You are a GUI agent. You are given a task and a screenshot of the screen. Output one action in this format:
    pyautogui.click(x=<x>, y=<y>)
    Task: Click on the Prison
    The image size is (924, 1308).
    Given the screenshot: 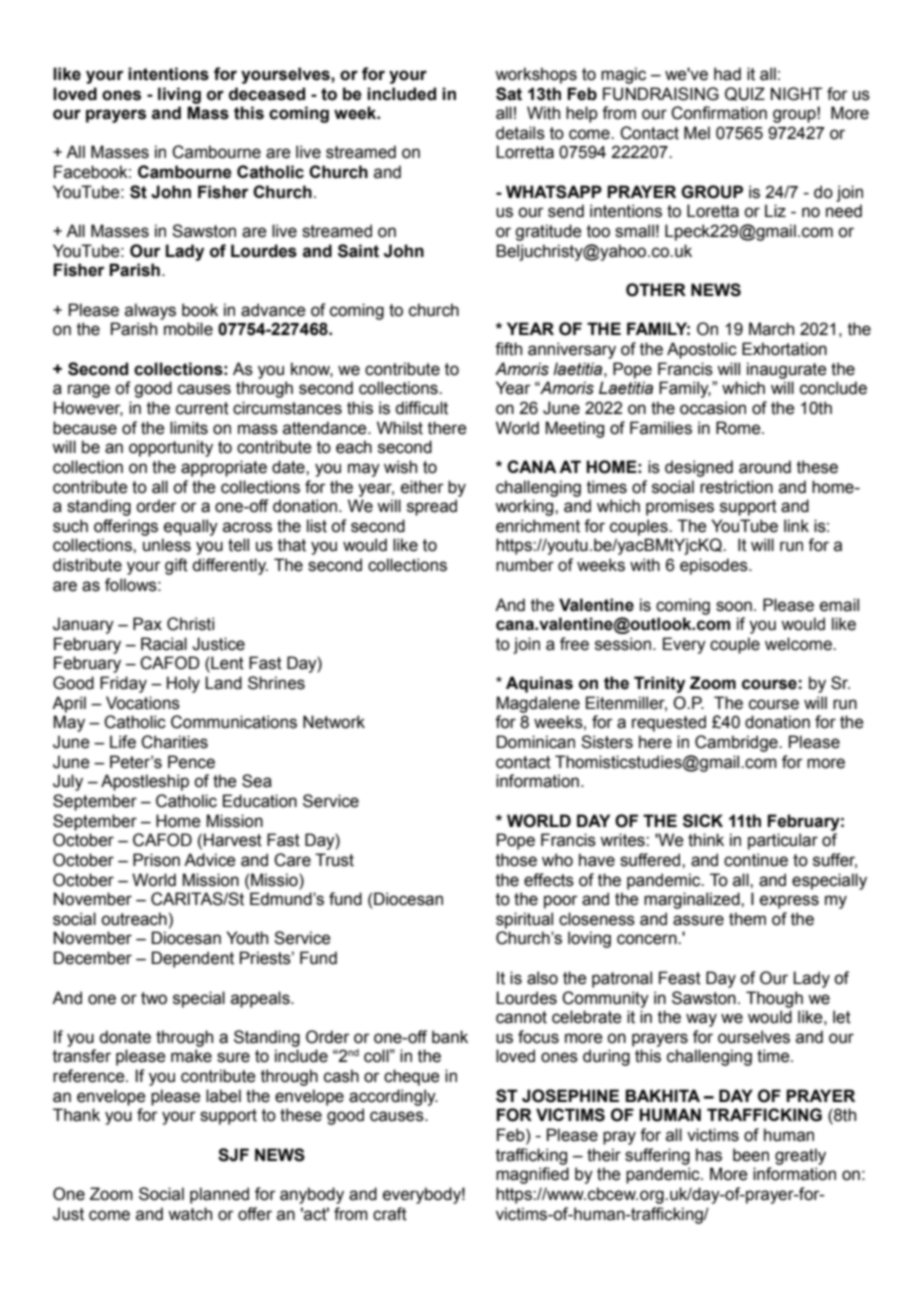 What is the action you would take?
    pyautogui.click(x=156, y=860)
